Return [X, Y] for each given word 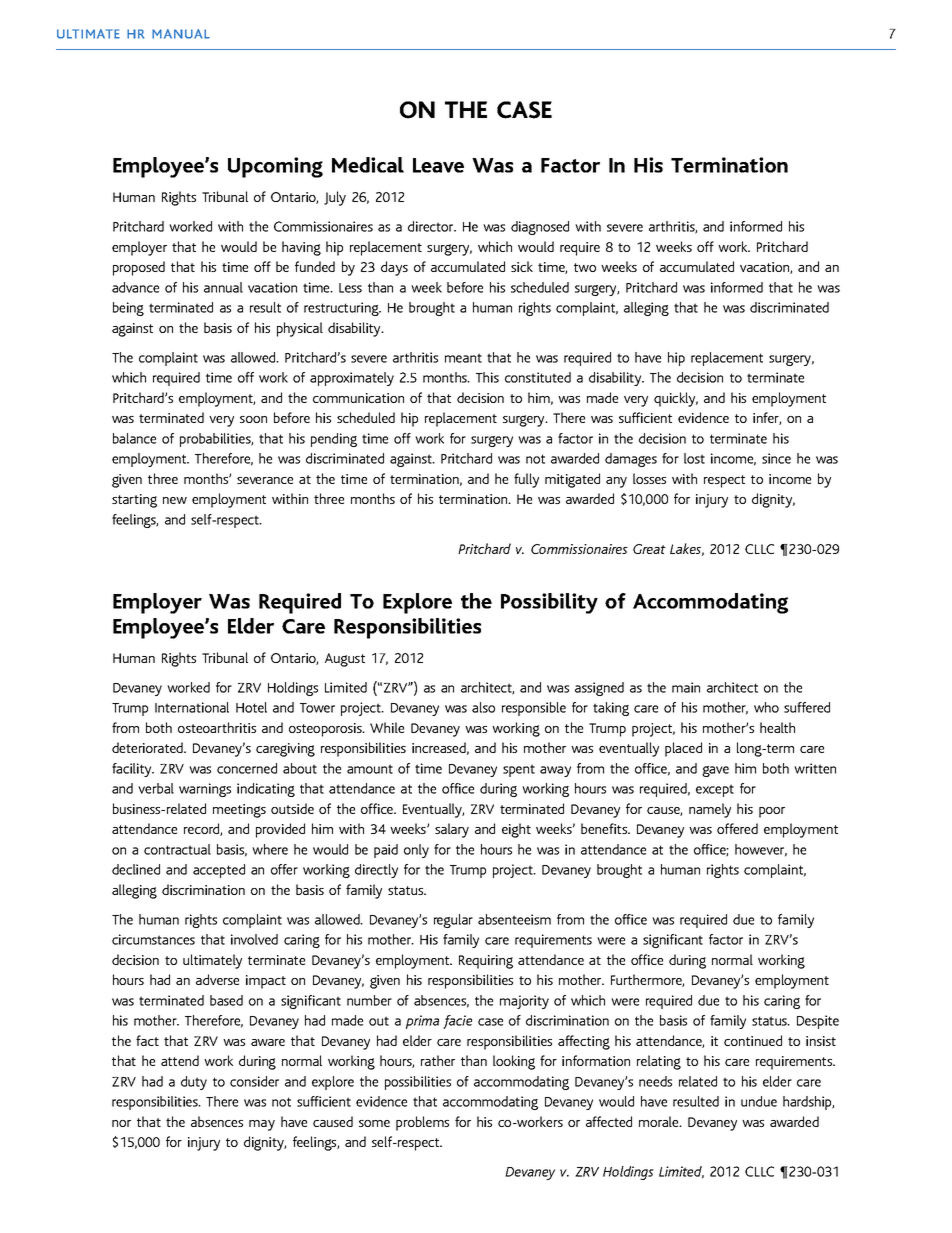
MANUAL [181, 34]
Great [649, 549]
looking [514, 1062]
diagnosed [540, 228]
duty [194, 1083]
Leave [438, 165]
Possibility [549, 603]
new [175, 500]
